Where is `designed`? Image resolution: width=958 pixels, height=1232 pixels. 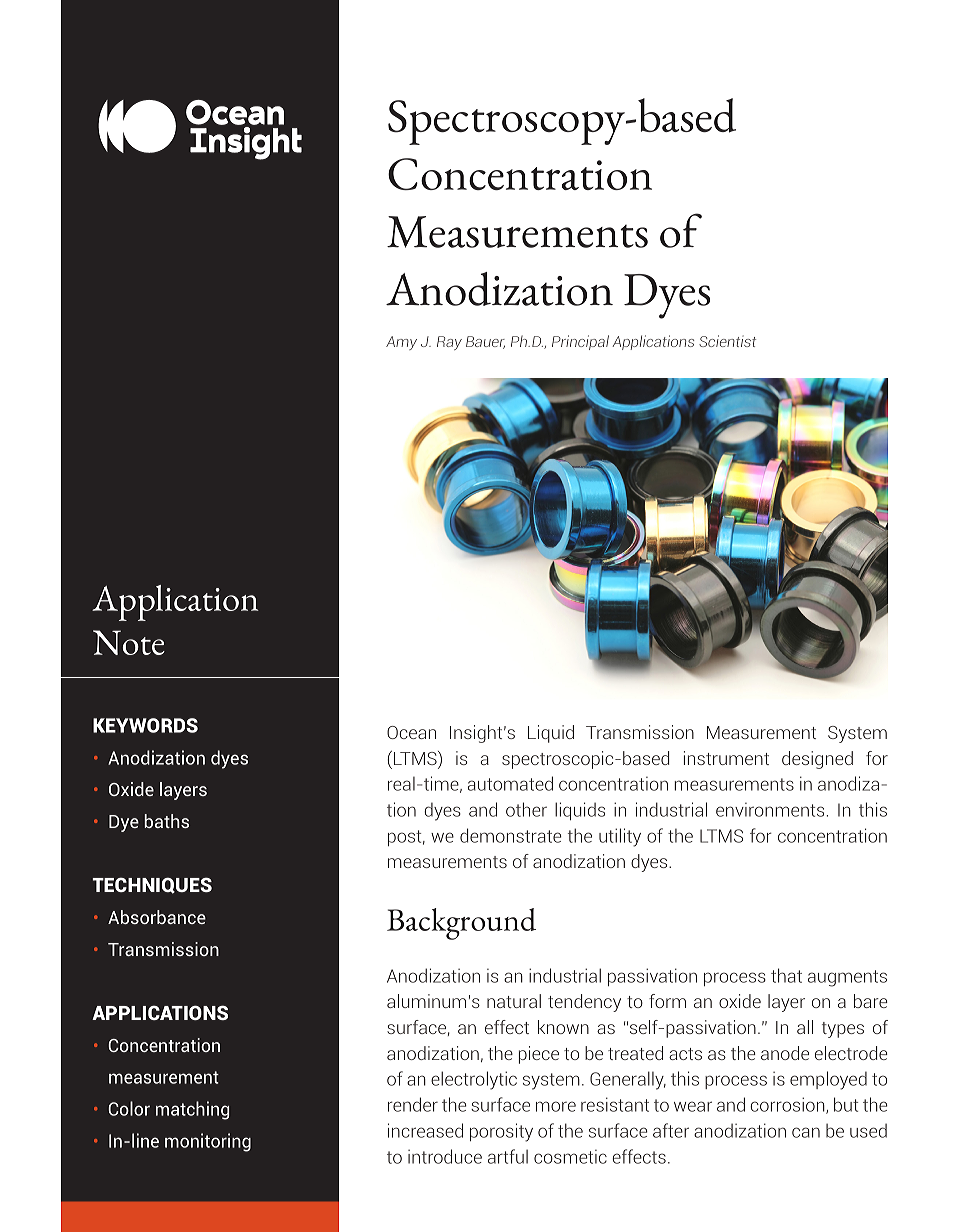 designed is located at coordinates (817, 760).
